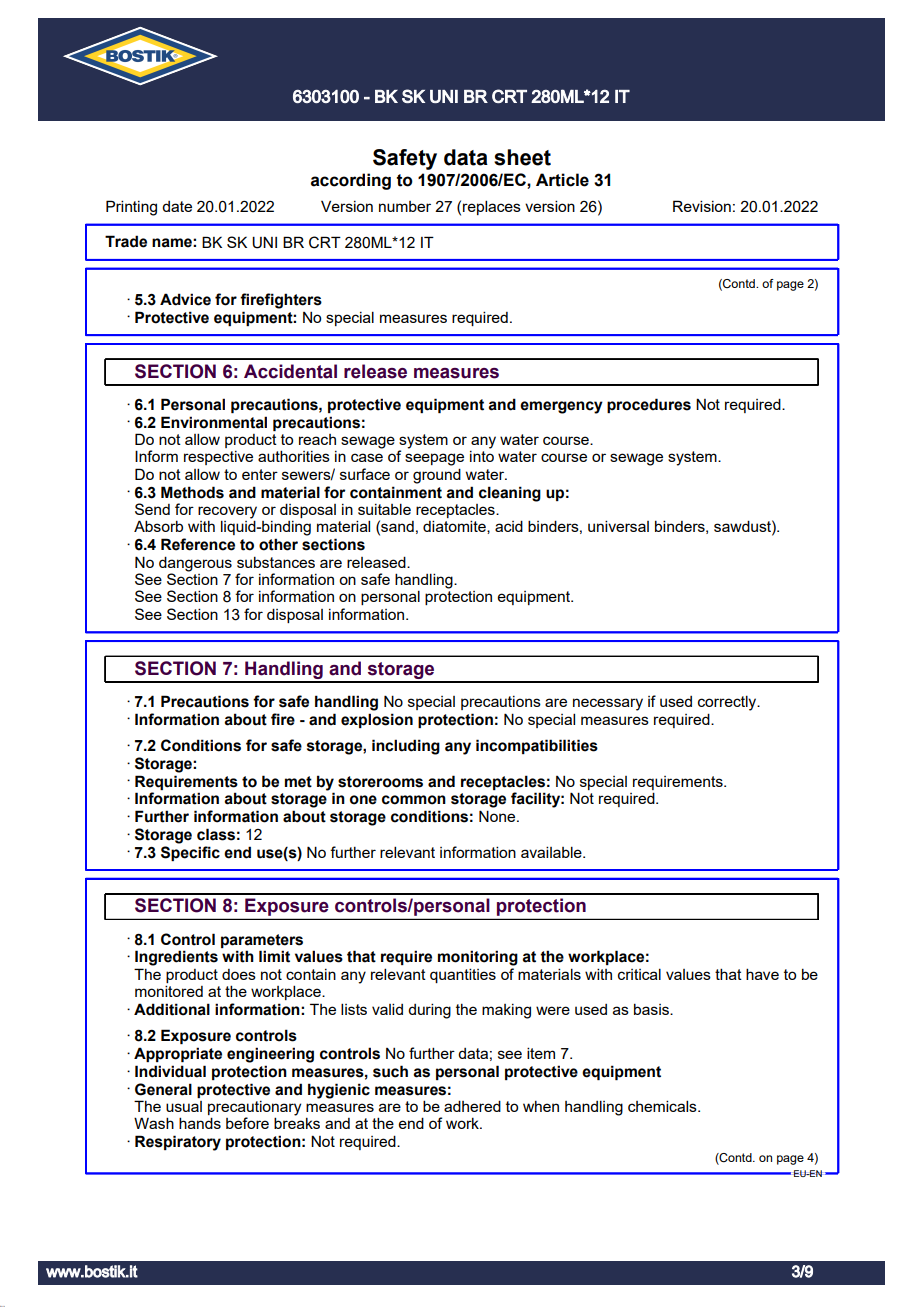  I want to click on Revision, so click(702, 206).
